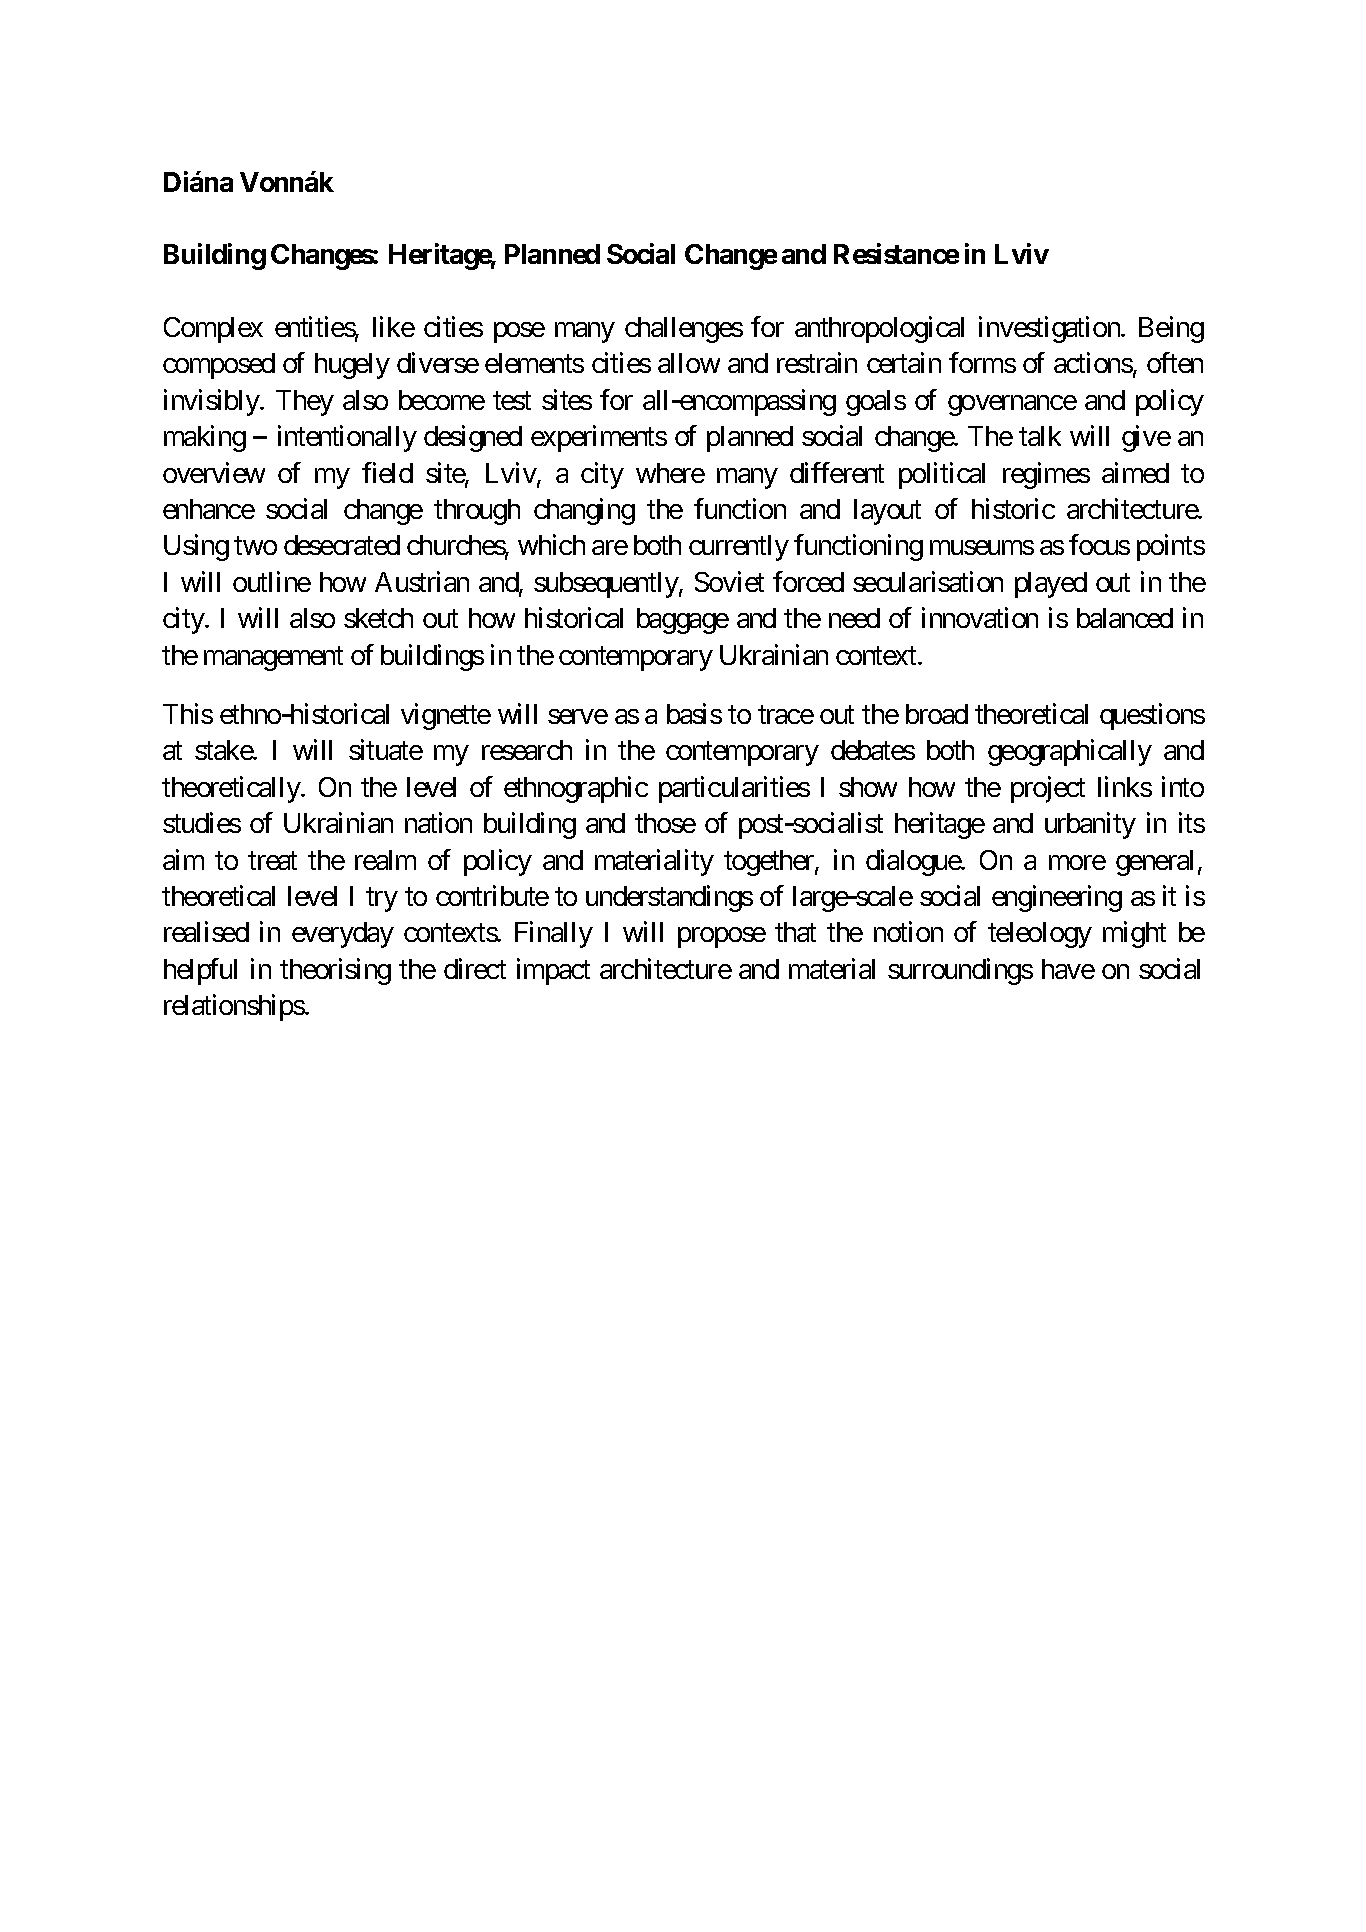  Describe the element at coordinates (446, 716) in the screenshot. I see `vignette` at that location.
